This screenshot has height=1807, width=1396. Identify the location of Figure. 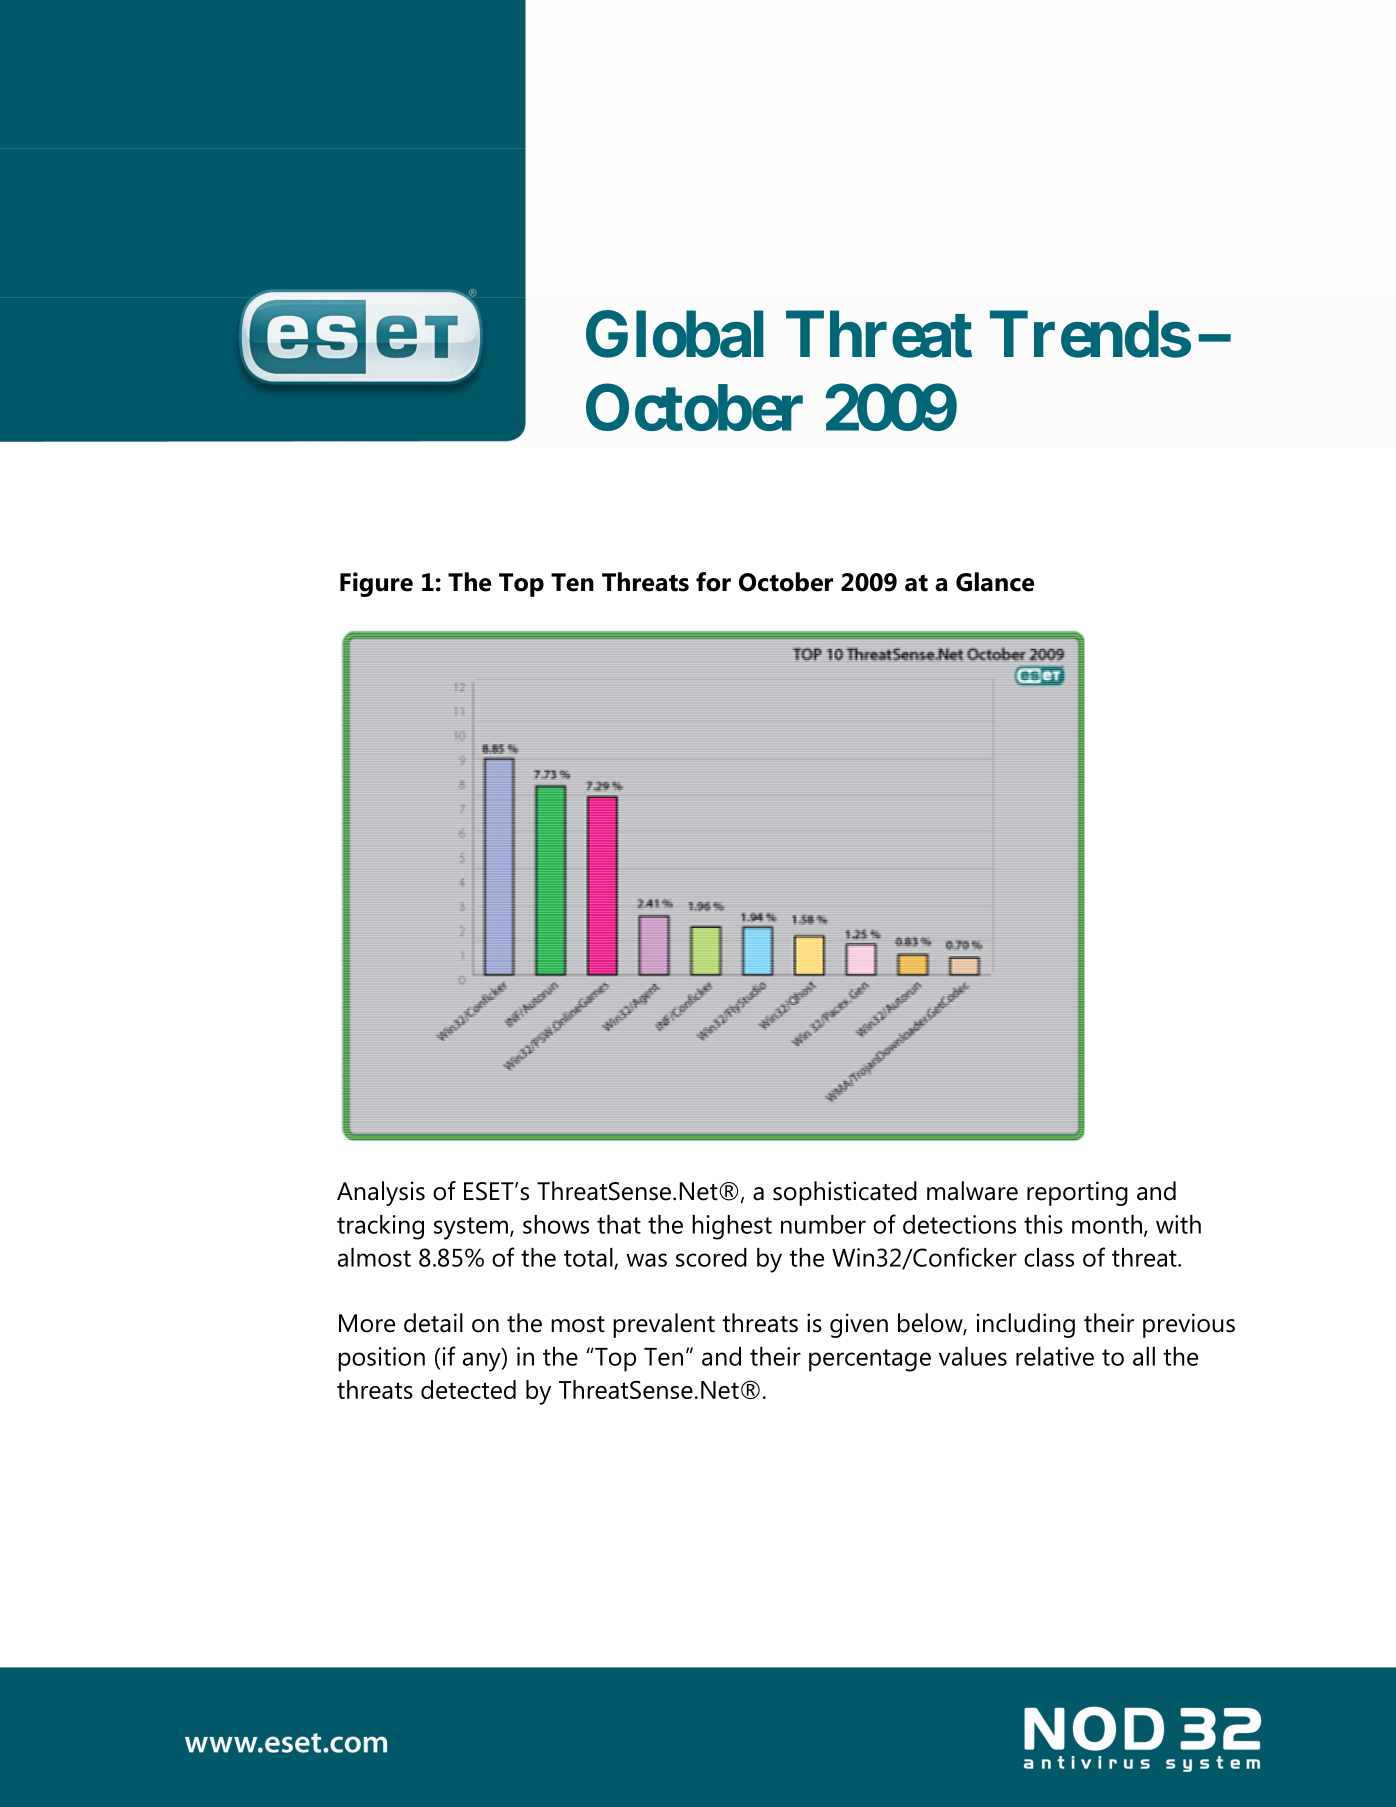
(376, 584).
